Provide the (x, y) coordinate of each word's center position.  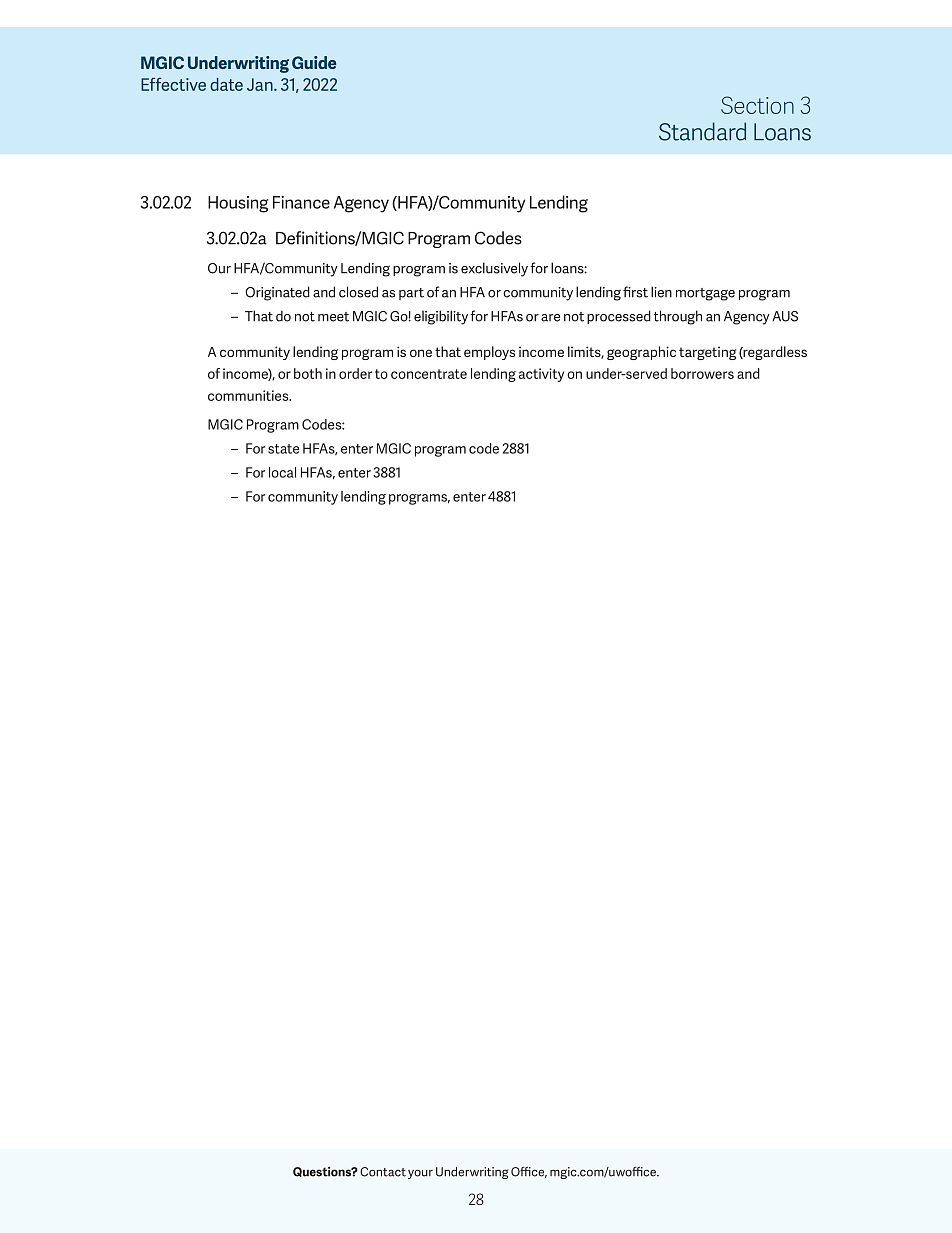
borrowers (702, 373)
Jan (261, 84)
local (282, 472)
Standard (702, 131)
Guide (314, 62)
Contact (383, 1172)
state (283, 449)
